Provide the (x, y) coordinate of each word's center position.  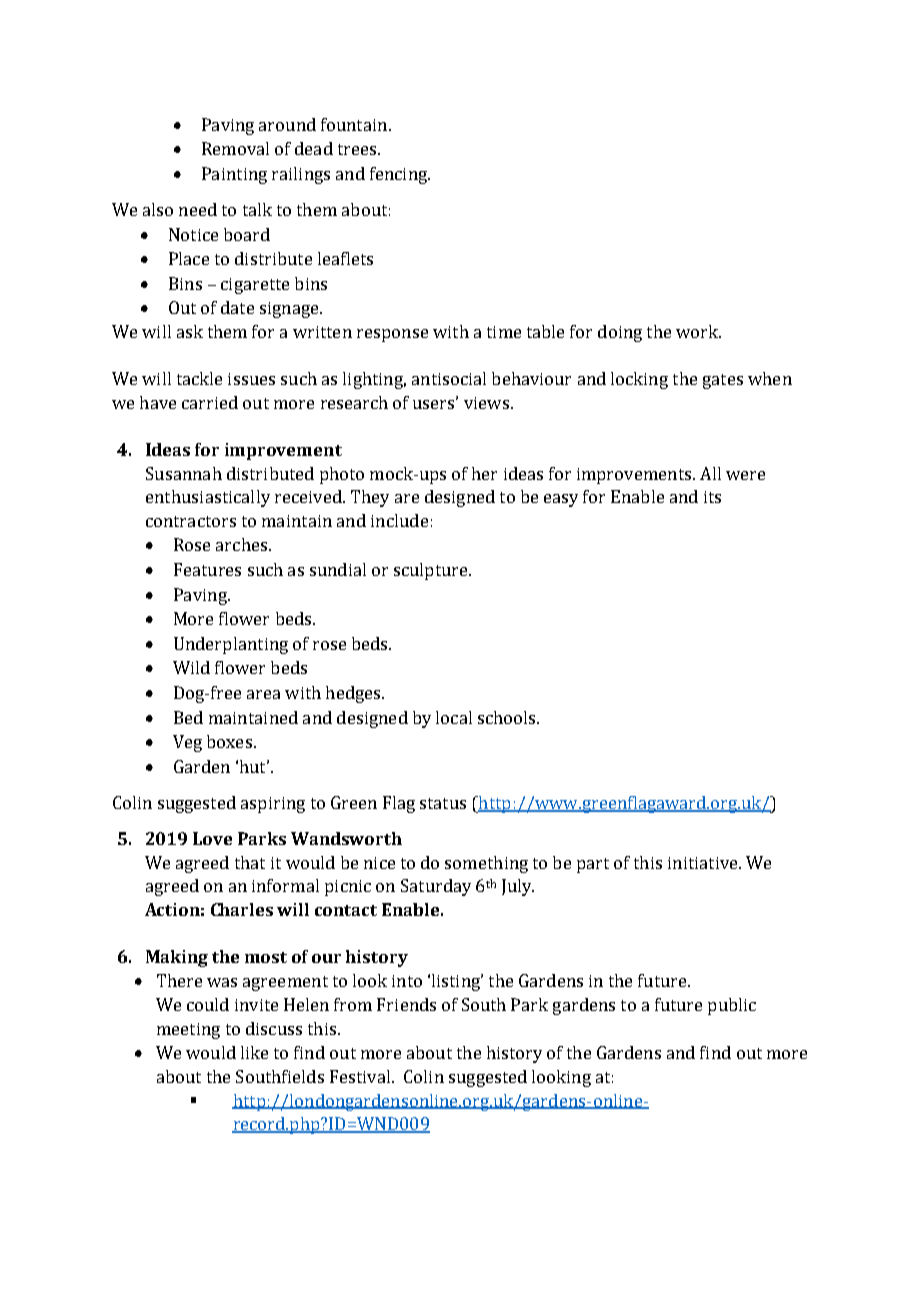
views (486, 403)
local (454, 717)
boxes (229, 741)
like (254, 1052)
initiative (704, 863)
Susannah (184, 473)
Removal (235, 148)
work (698, 331)
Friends (406, 1004)
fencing (399, 175)
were (745, 475)
